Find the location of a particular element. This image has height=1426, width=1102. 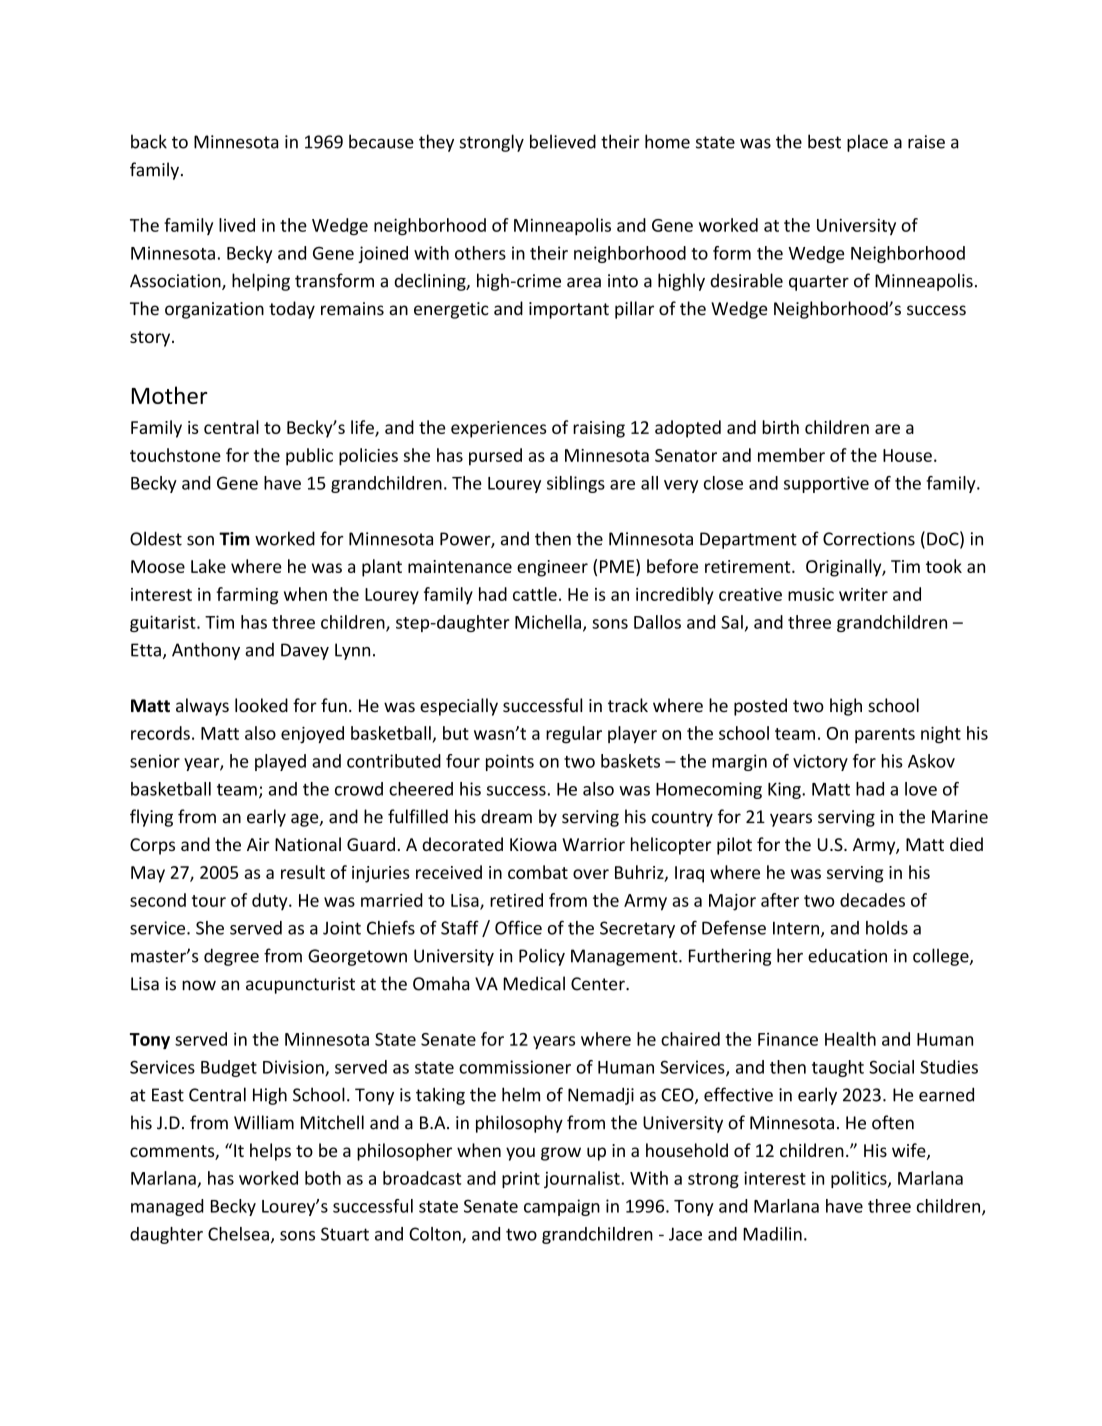

education is located at coordinates (847, 956).
